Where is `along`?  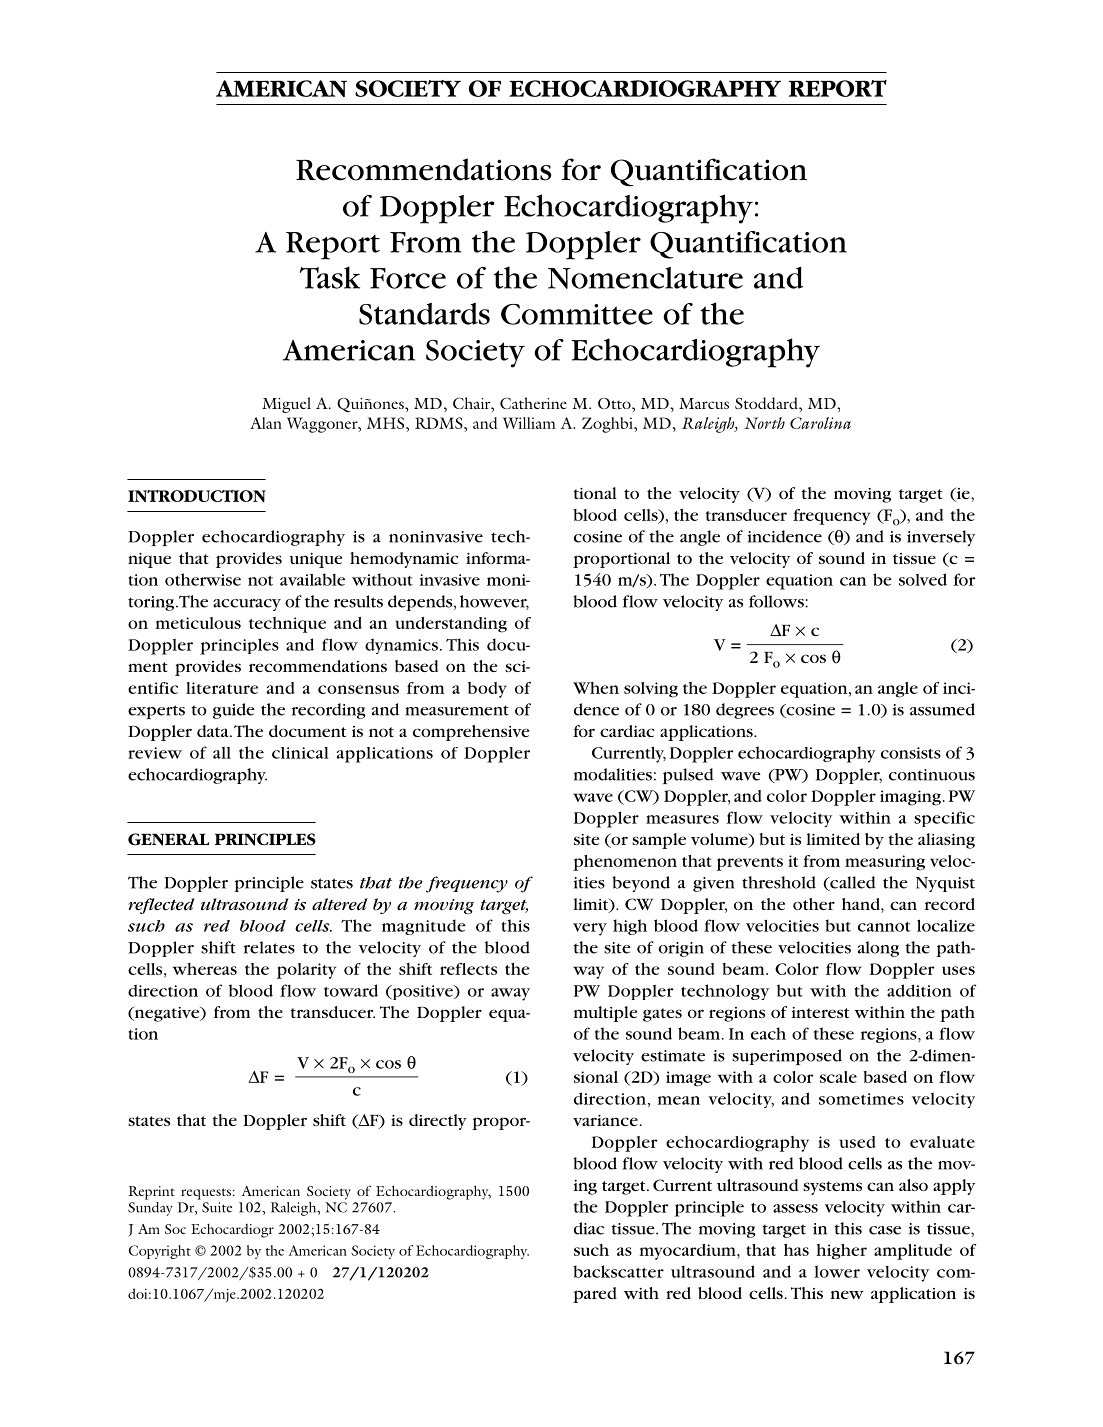 along is located at coordinates (878, 949).
